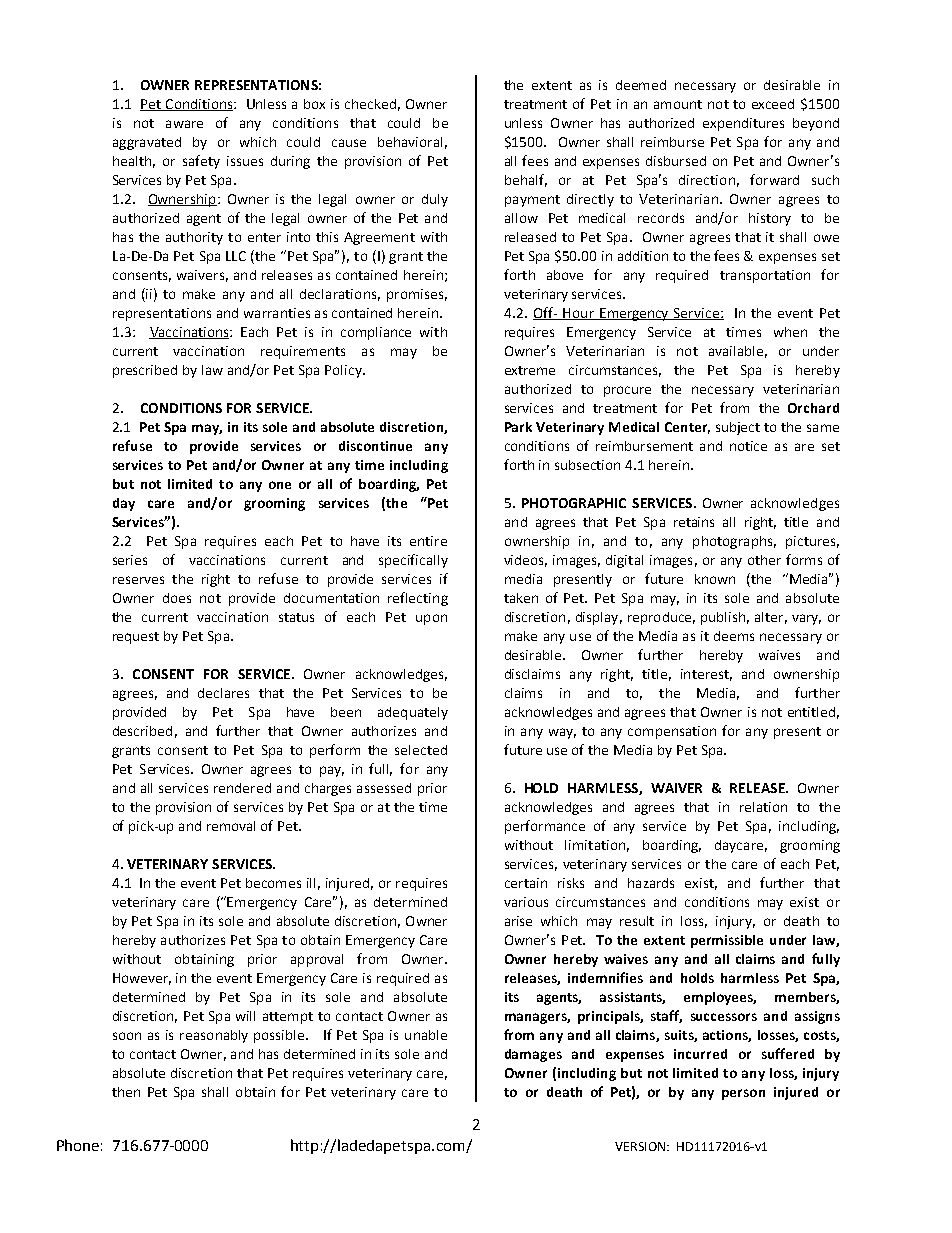 This screenshot has height=1233, width=952. Describe the element at coordinates (518, 427) in the screenshot. I see `Park` at that location.
